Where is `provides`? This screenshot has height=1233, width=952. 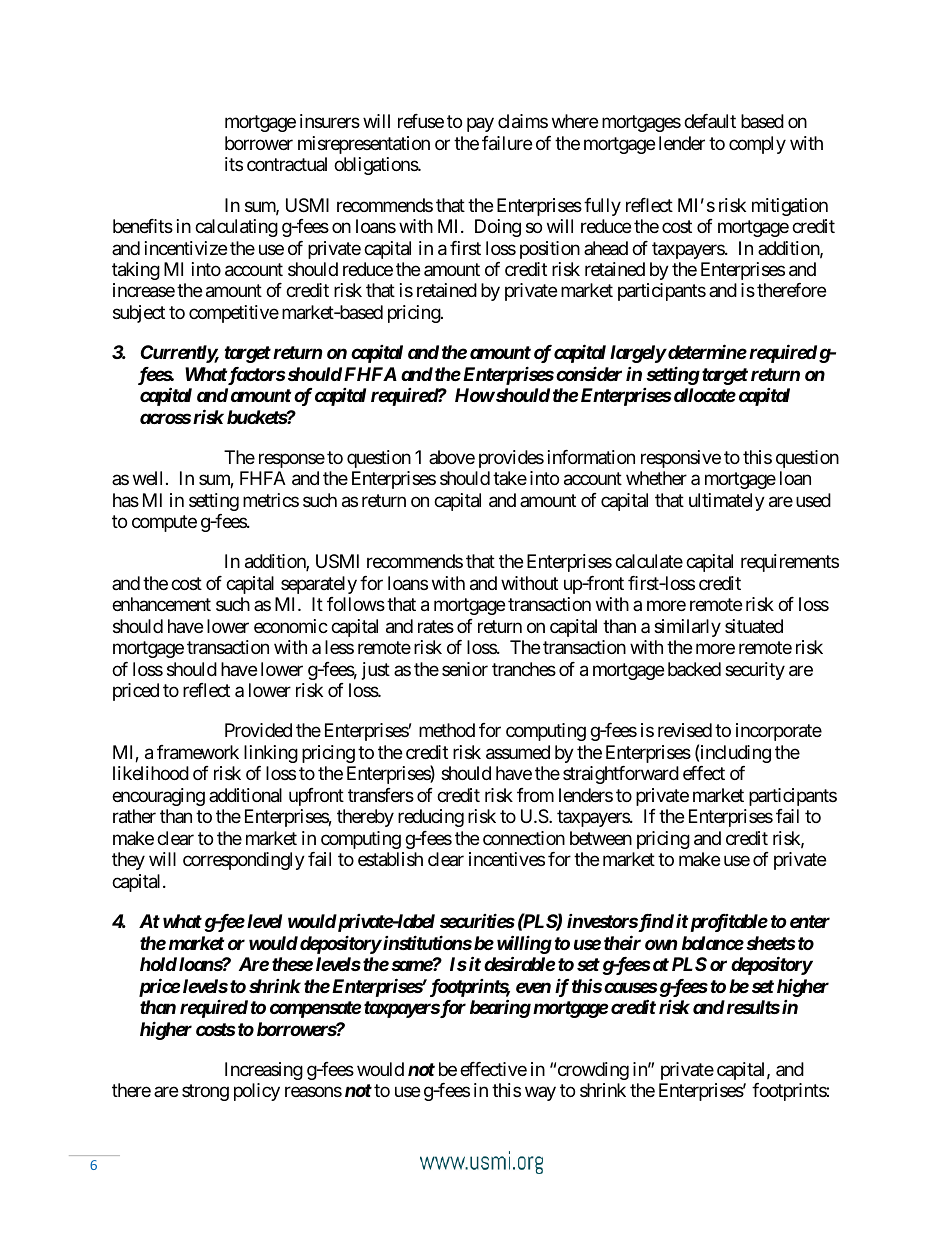 provides is located at coordinates (511, 459).
